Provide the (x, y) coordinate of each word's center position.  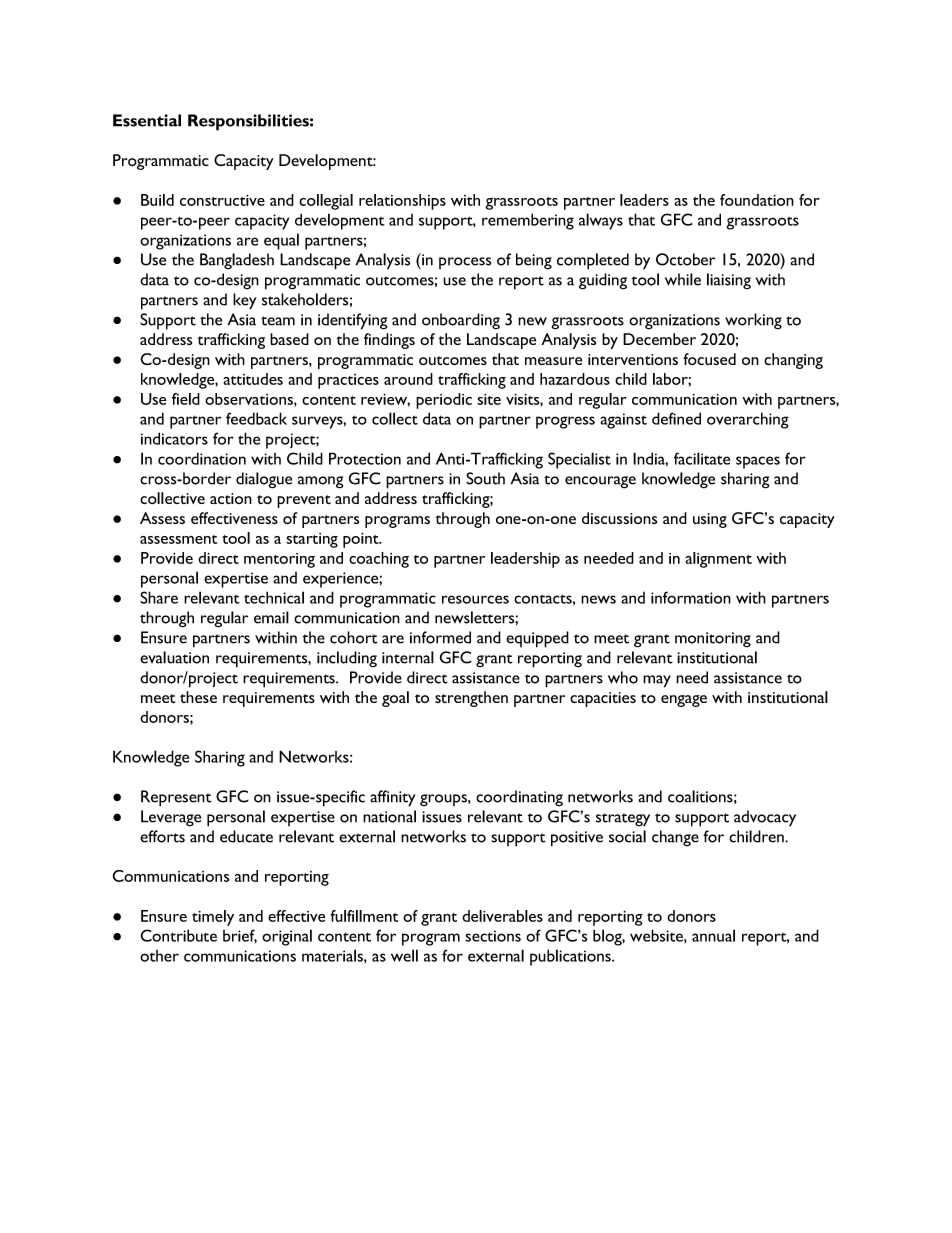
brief (240, 936)
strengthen (471, 699)
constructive (222, 200)
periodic (444, 401)
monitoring (713, 640)
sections (493, 936)
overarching (748, 420)
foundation (757, 200)
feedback (256, 418)
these (198, 697)
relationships (402, 202)
